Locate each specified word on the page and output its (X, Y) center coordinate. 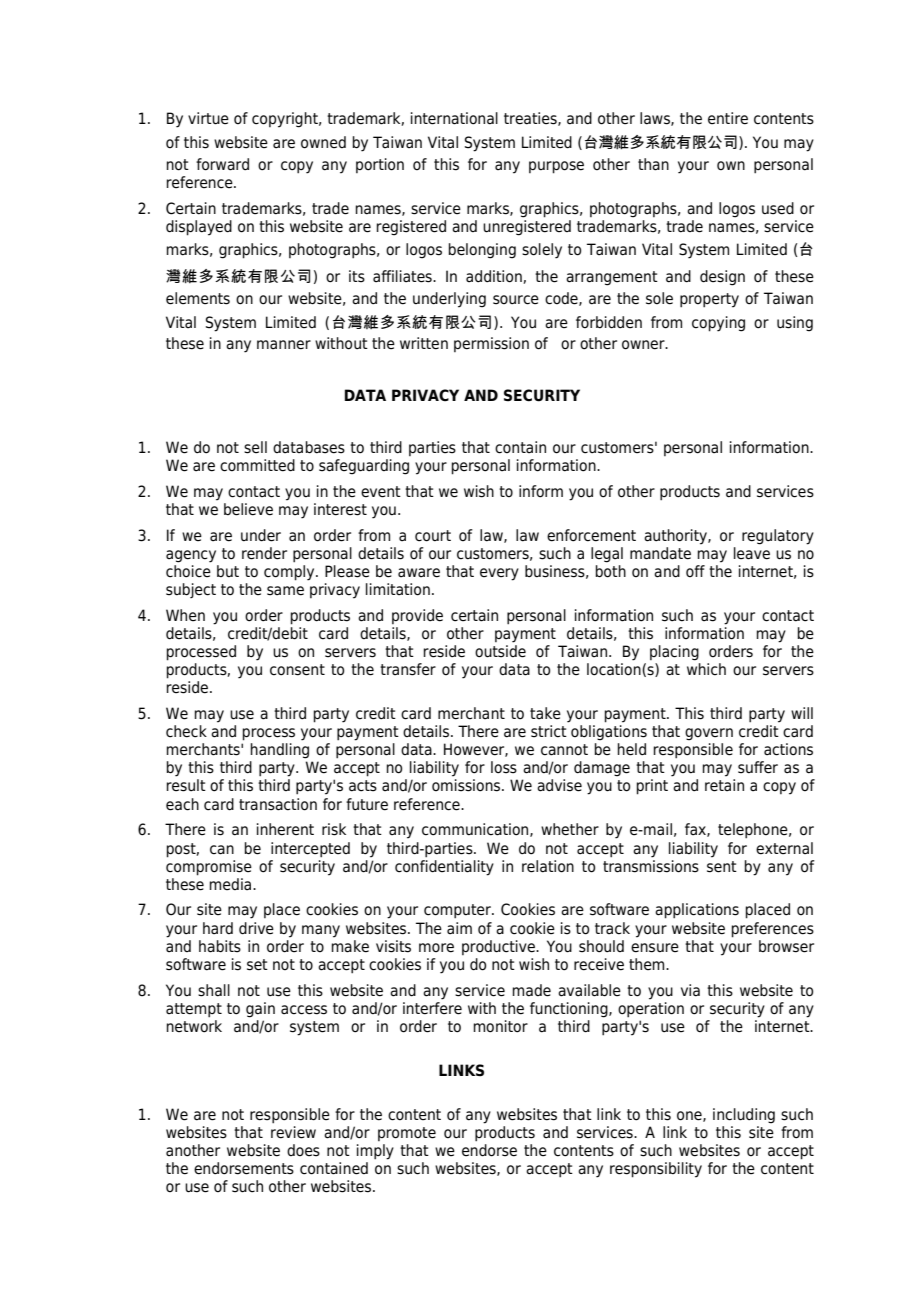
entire (728, 118)
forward (222, 164)
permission (491, 344)
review (293, 1132)
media (231, 884)
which (706, 669)
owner (644, 345)
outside (500, 651)
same (285, 591)
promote (407, 1134)
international (454, 118)
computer (458, 911)
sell (255, 447)
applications (697, 911)
